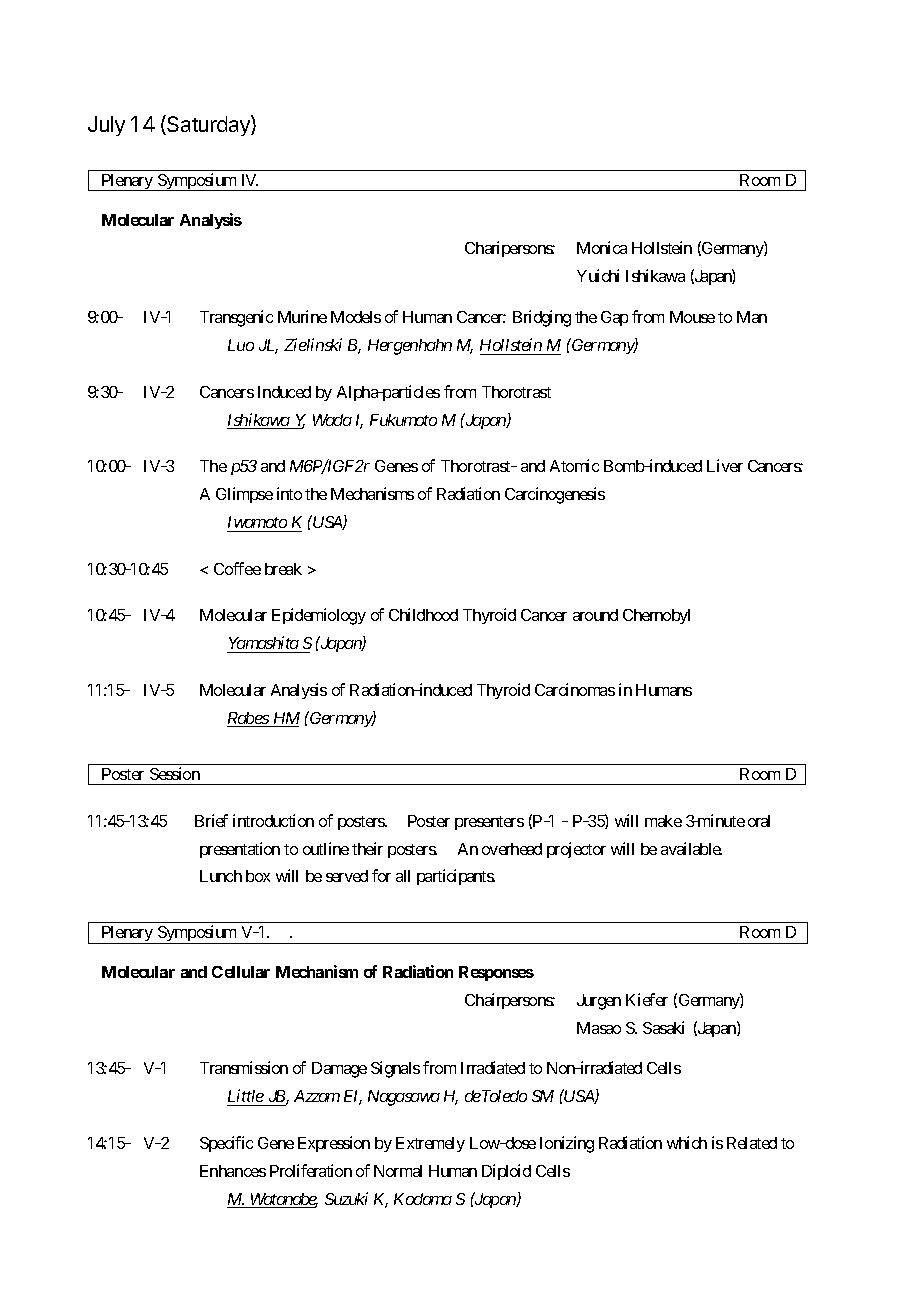  Describe the element at coordinates (233, 1171) in the document. I see `Enhances` at that location.
